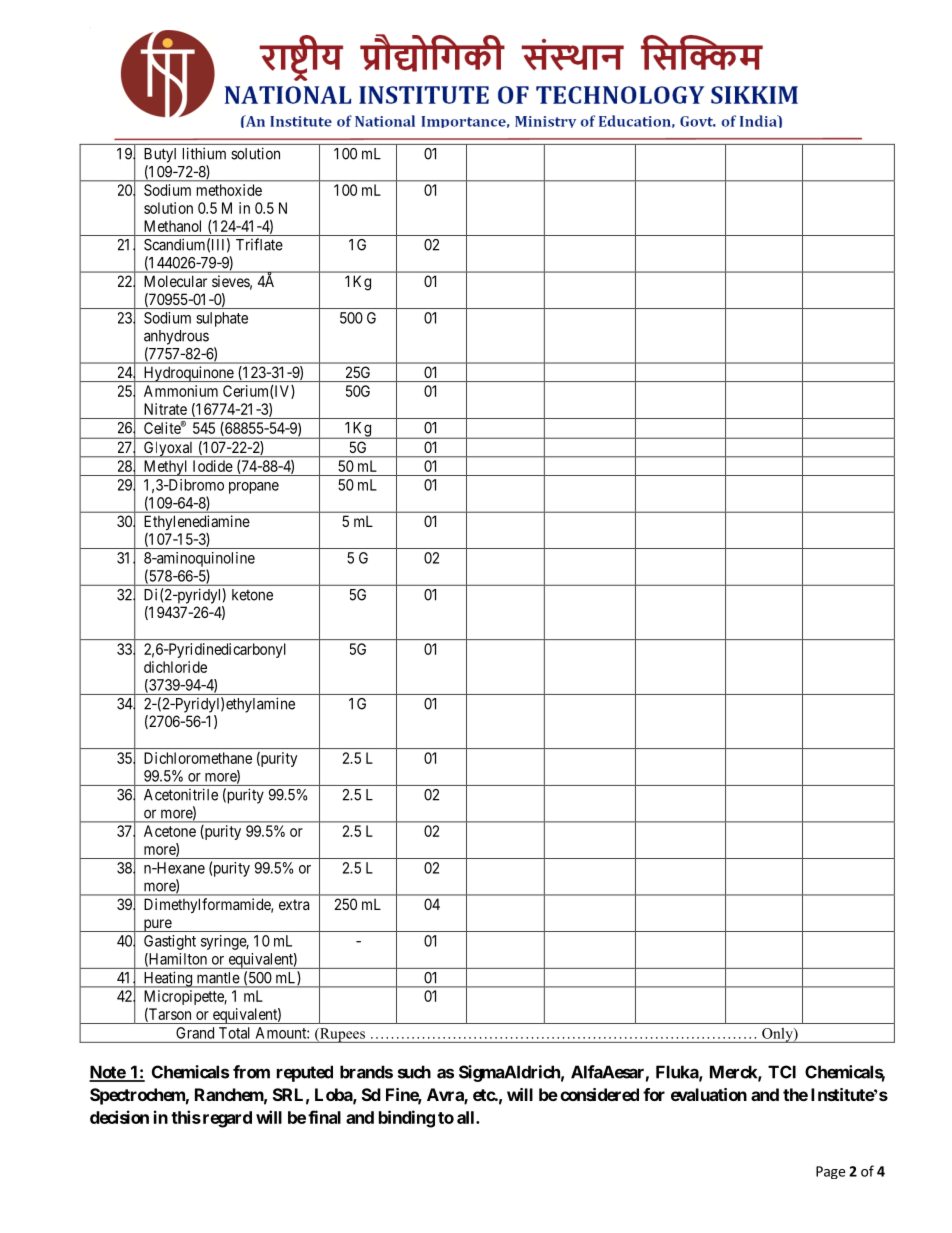 The height and width of the page is (1233, 952). What do you see at coordinates (204, 153) in the page?
I see `lithium` at bounding box center [204, 153].
